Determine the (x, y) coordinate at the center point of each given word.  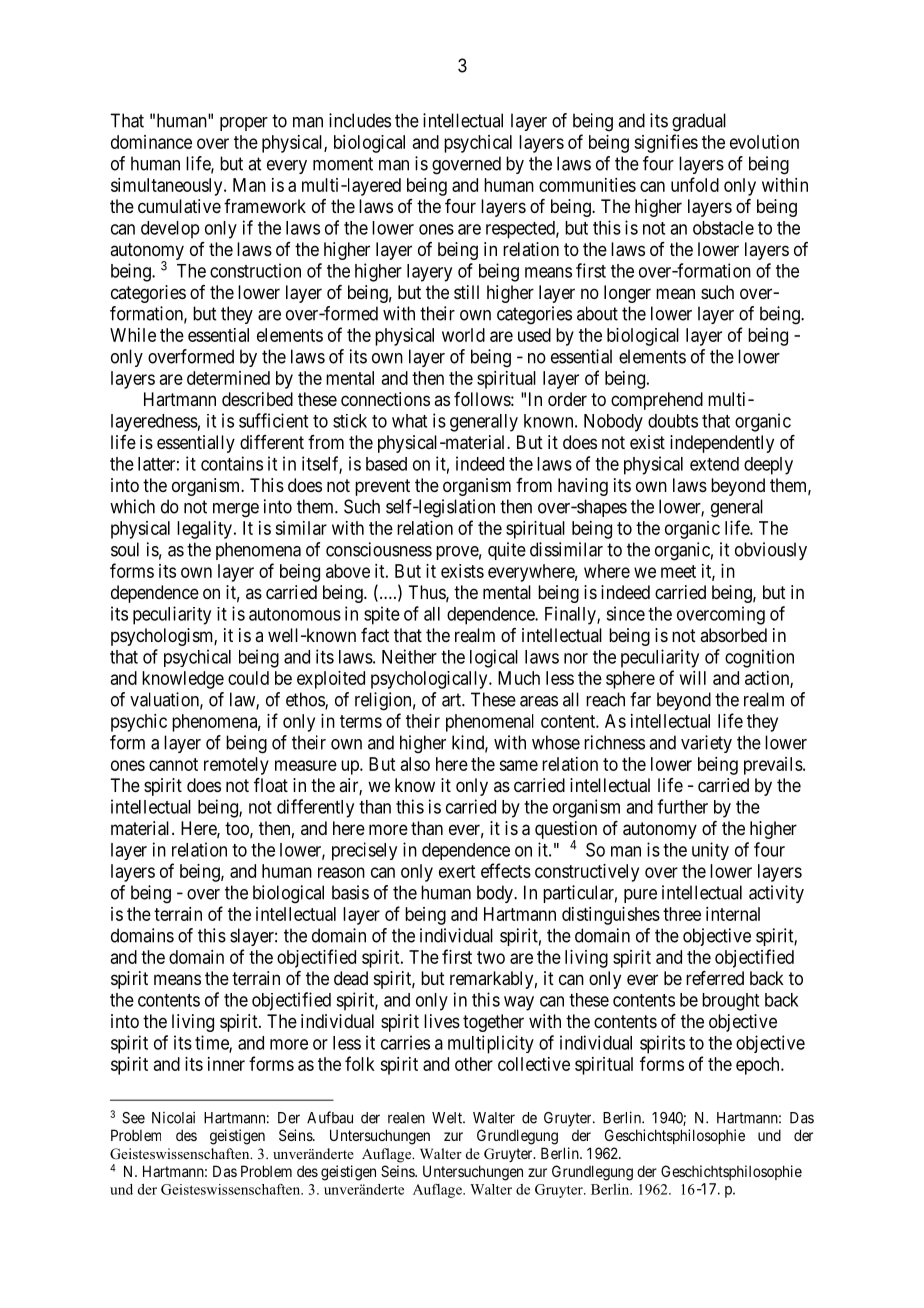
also (415, 764)
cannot (173, 764)
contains (232, 463)
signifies (666, 143)
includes (360, 120)
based (386, 464)
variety (706, 744)
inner (226, 1064)
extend (714, 464)
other (474, 1064)
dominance (151, 142)
